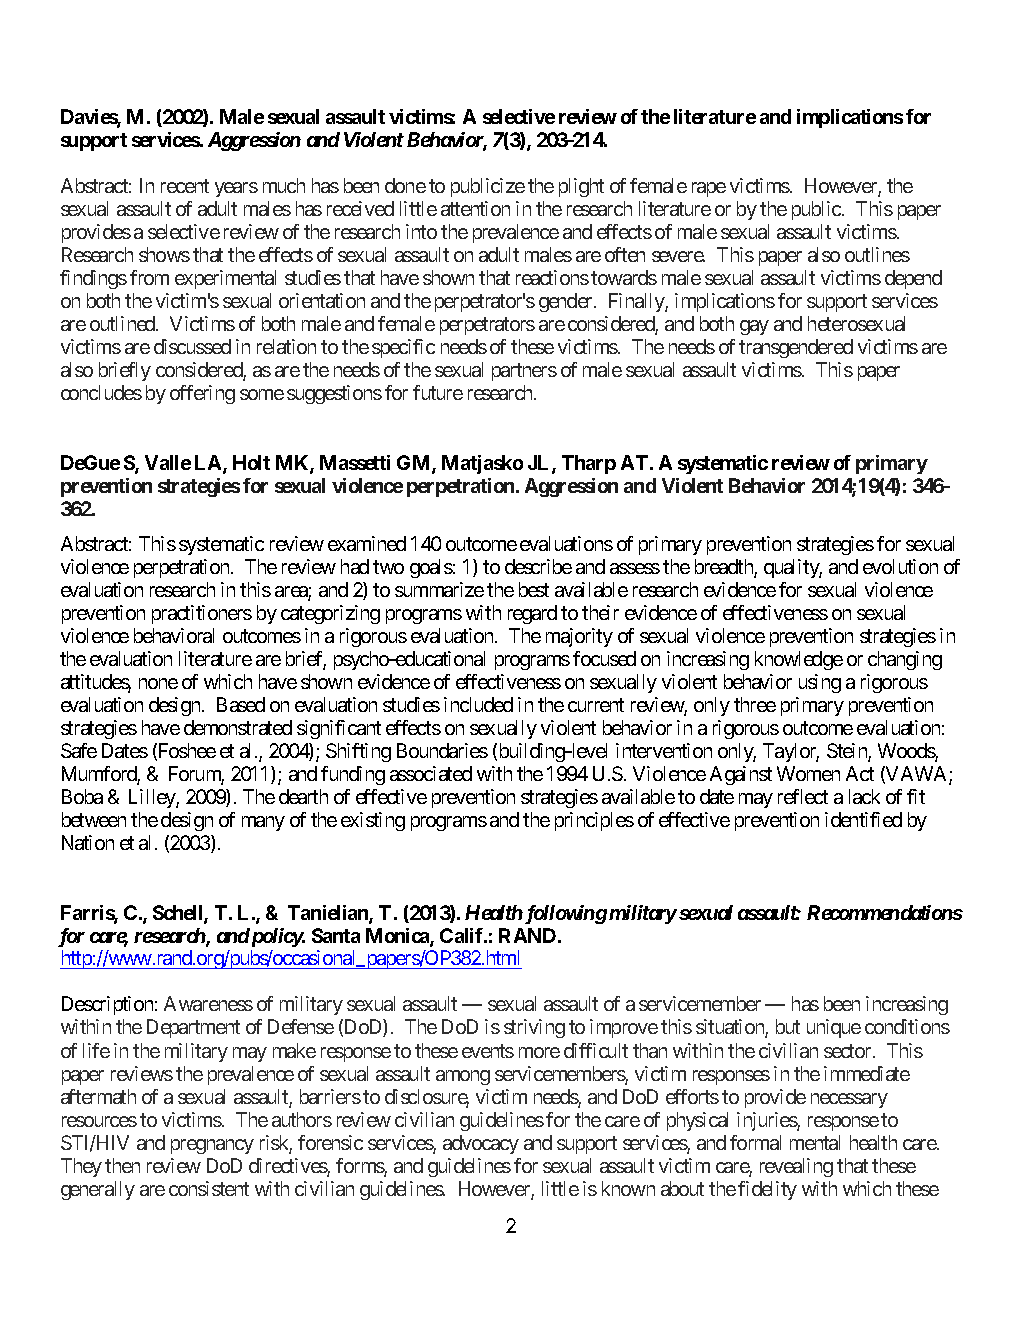 This page has height=1322, width=1021. Describe the element at coordinates (185, 186) in the page. I see `recent` at that location.
